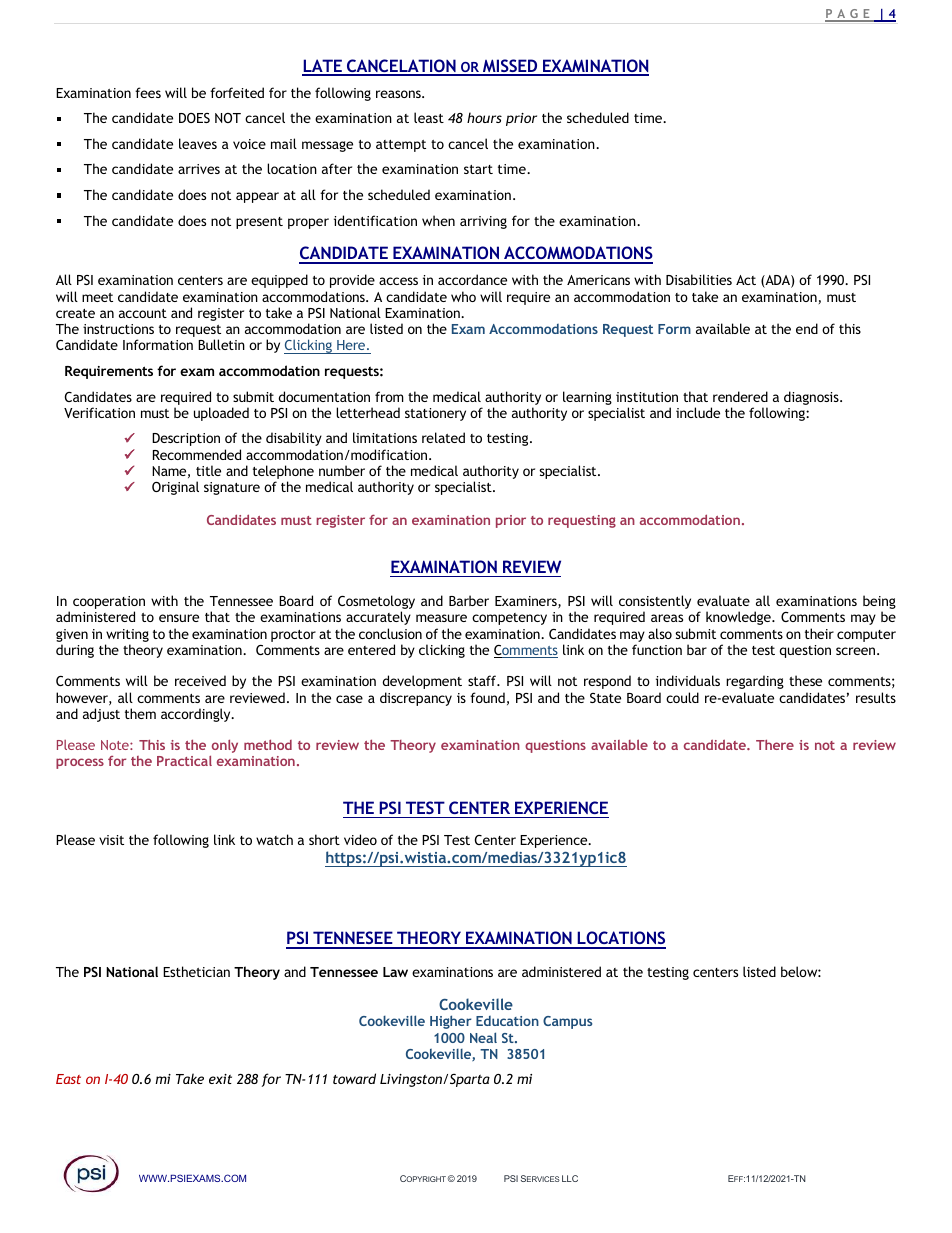  I want to click on exit, so click(220, 1079).
